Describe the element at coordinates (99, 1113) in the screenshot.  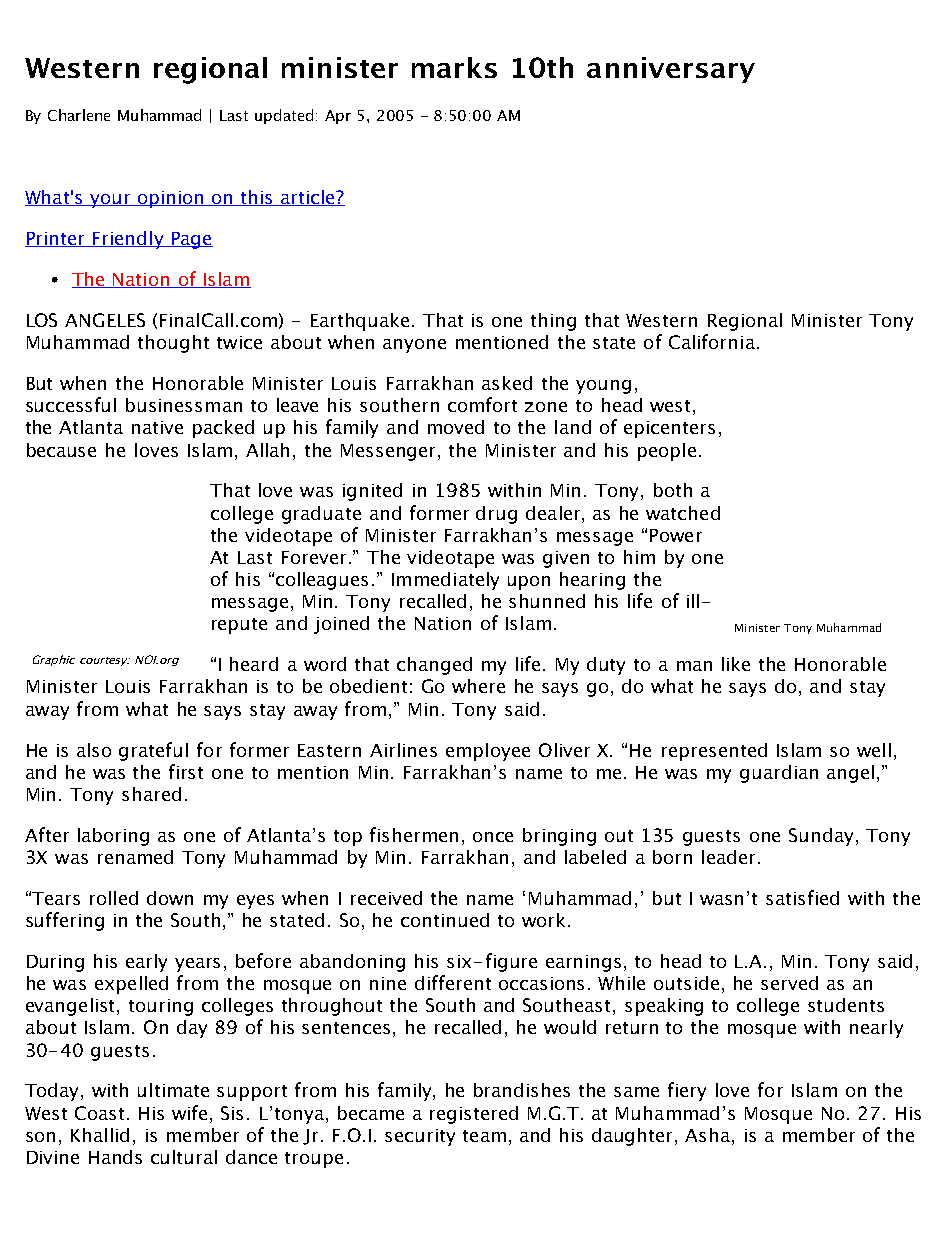
I see `Coast` at that location.
